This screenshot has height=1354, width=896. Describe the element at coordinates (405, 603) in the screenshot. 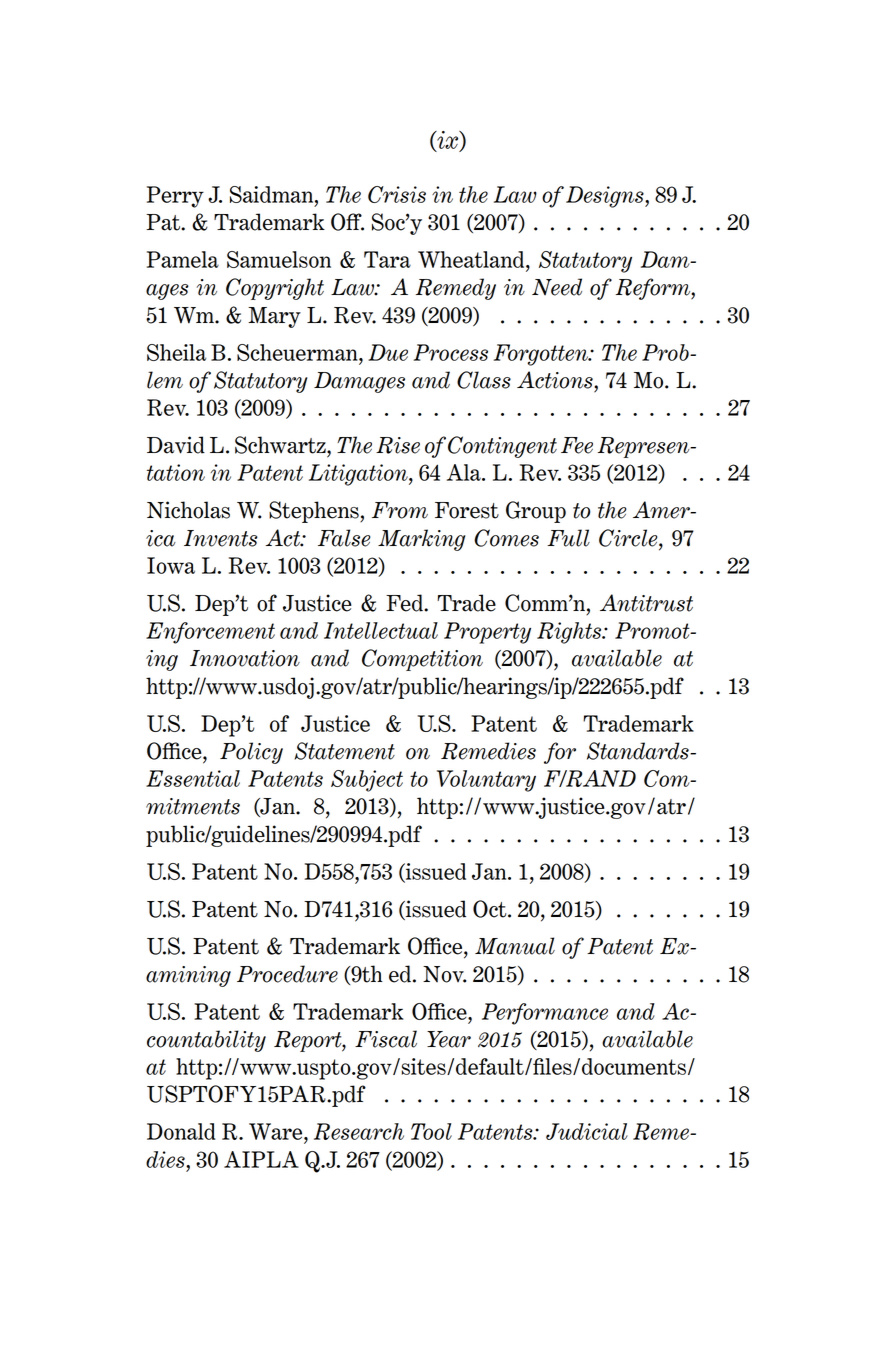

I see `Fed` at that location.
